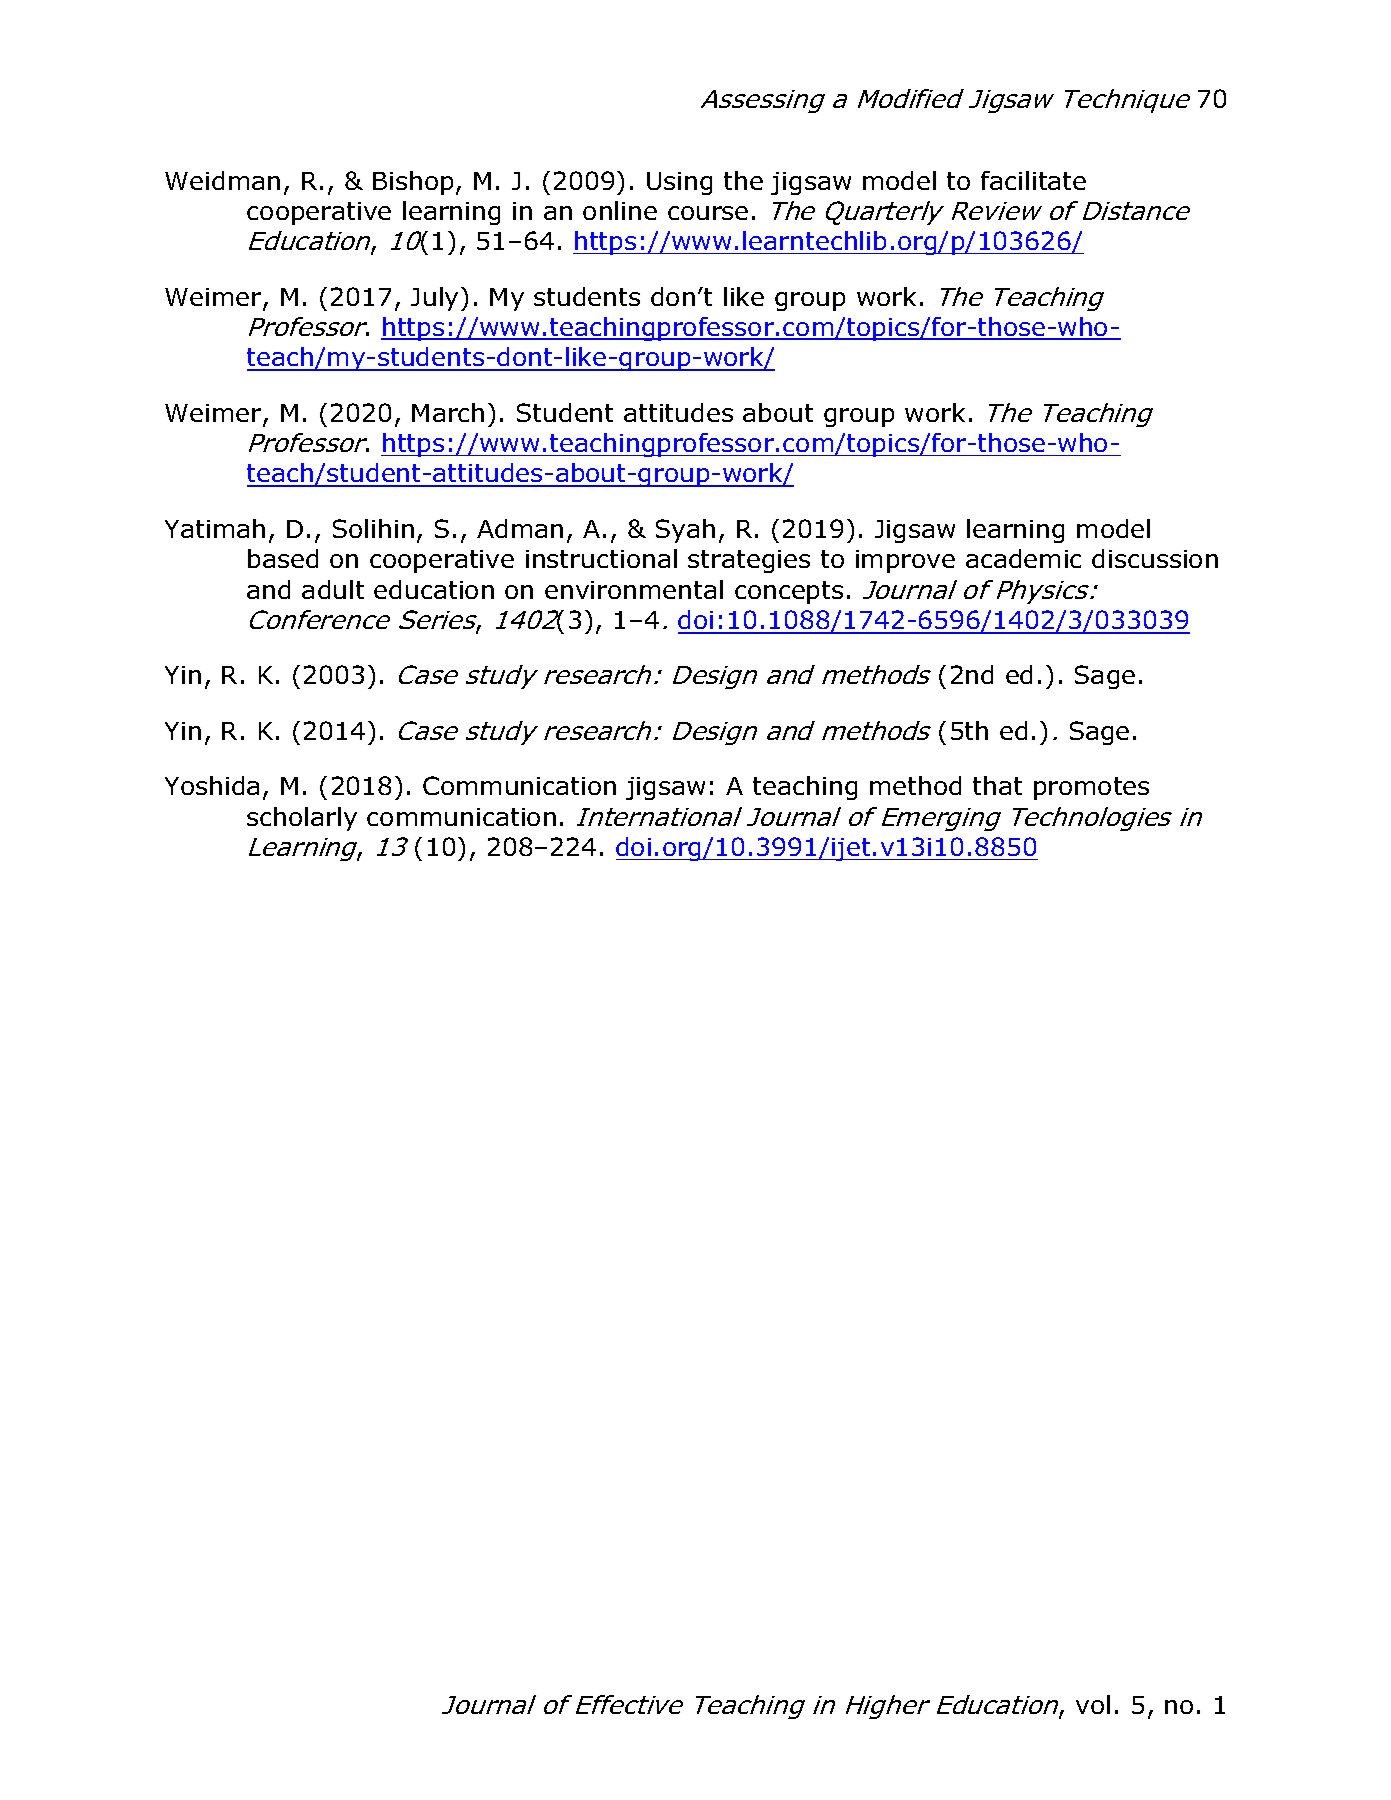 The height and width of the image is (1800, 1391). I want to click on July, so click(436, 299).
